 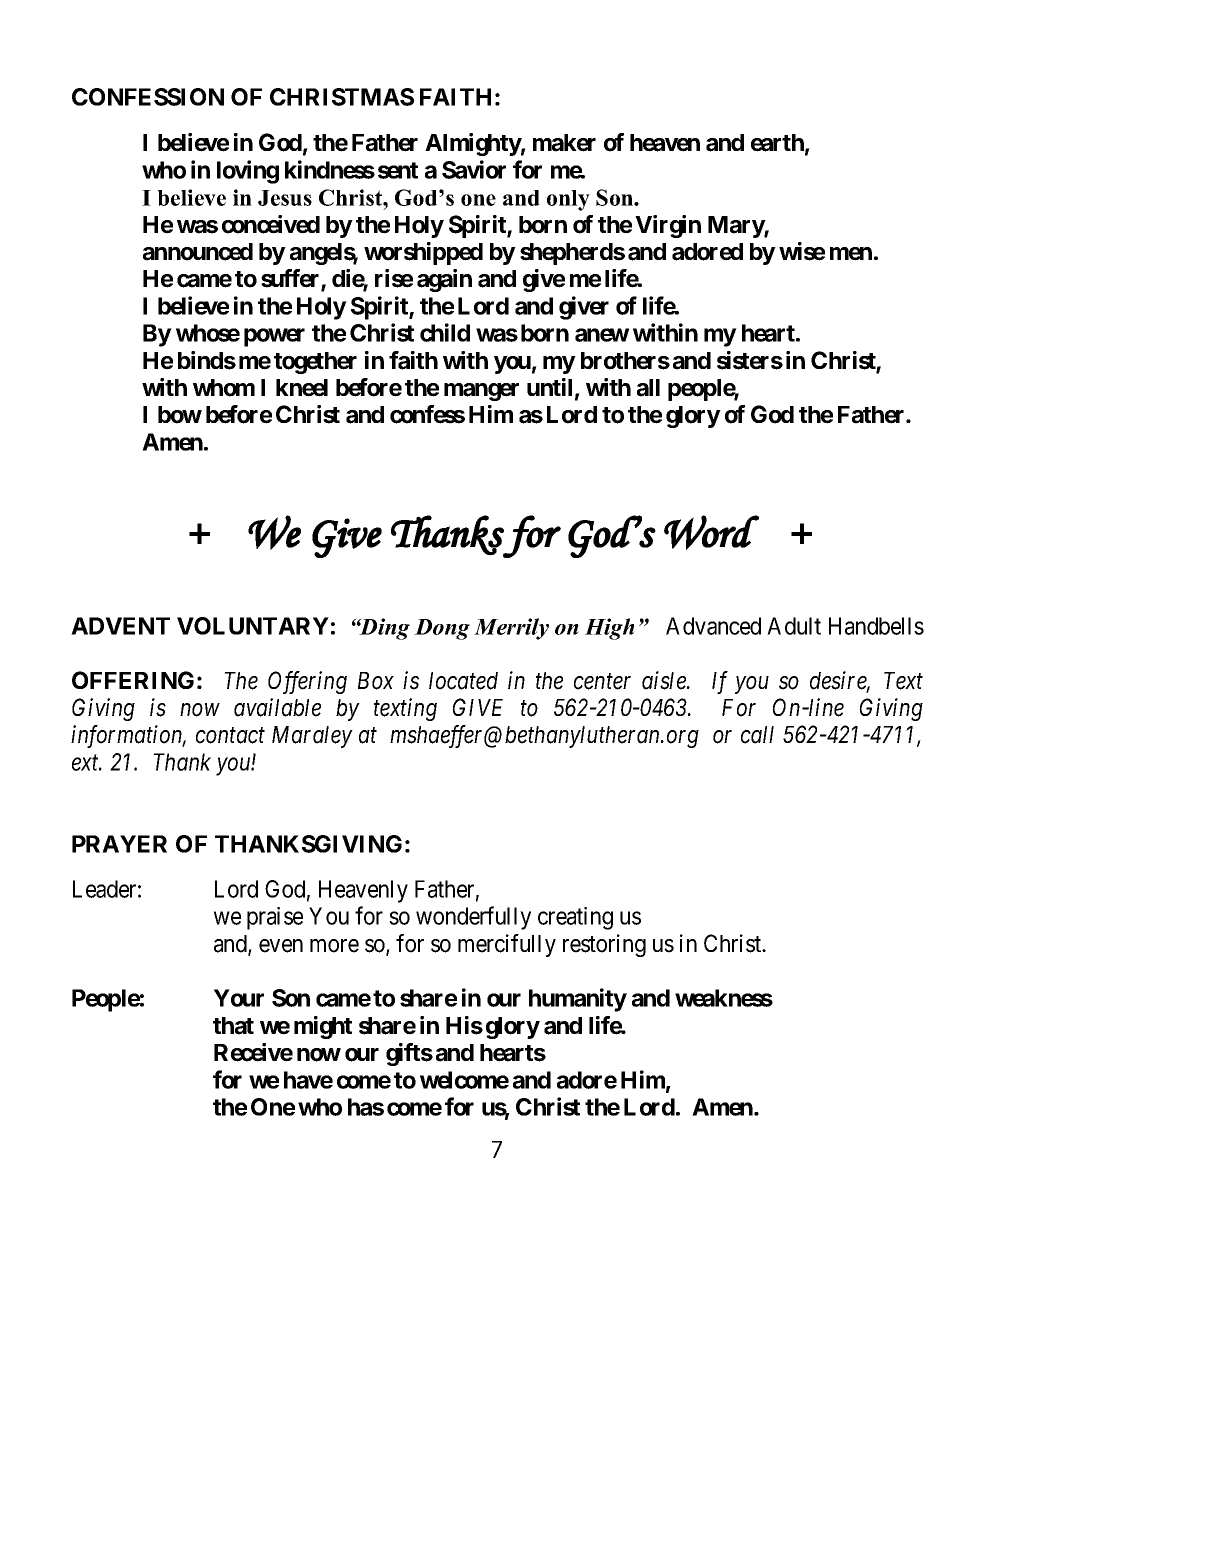 I want to click on Savior, so click(x=474, y=169).
